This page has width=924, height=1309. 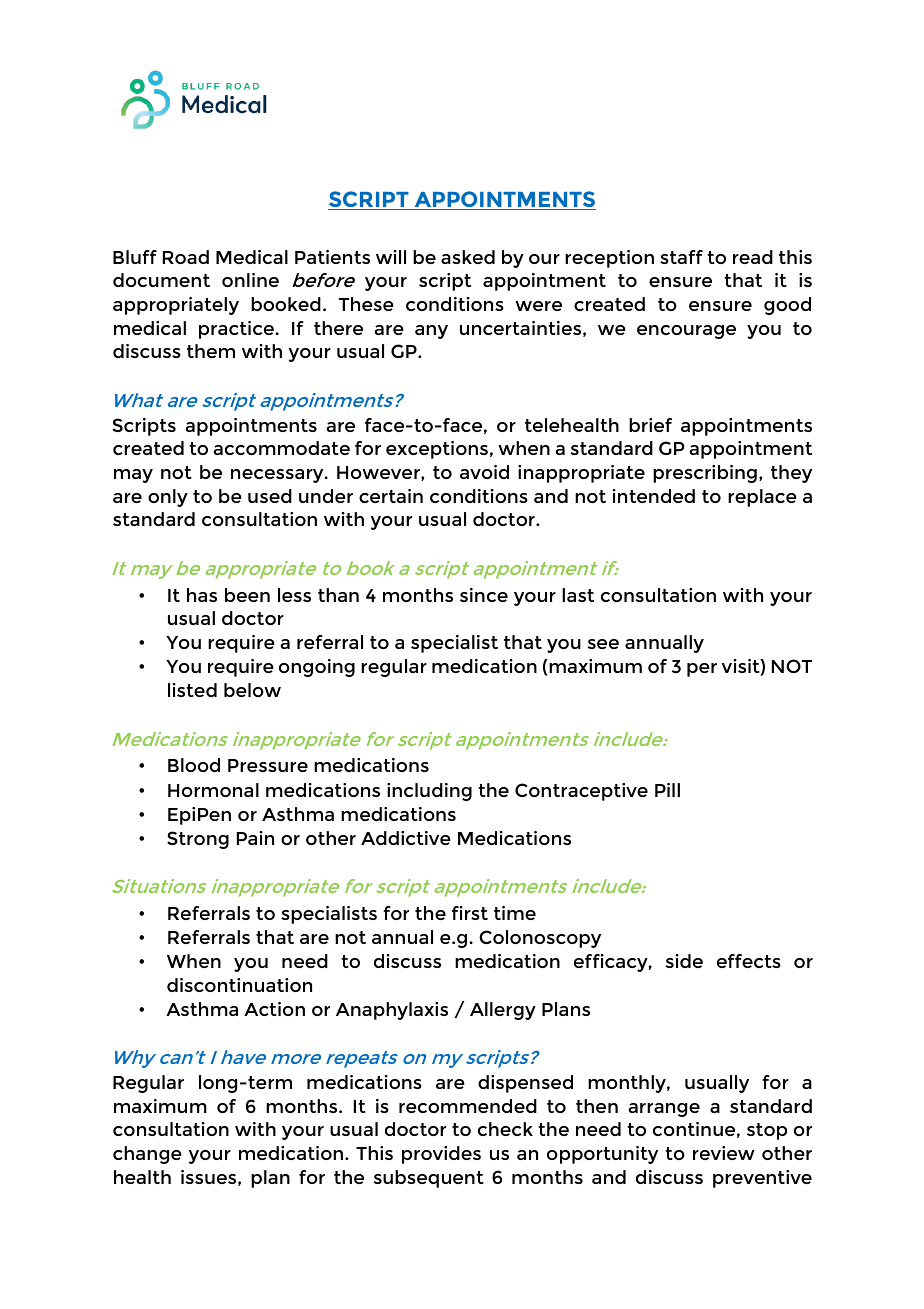 What do you see at coordinates (202, 595) in the page?
I see `has` at bounding box center [202, 595].
